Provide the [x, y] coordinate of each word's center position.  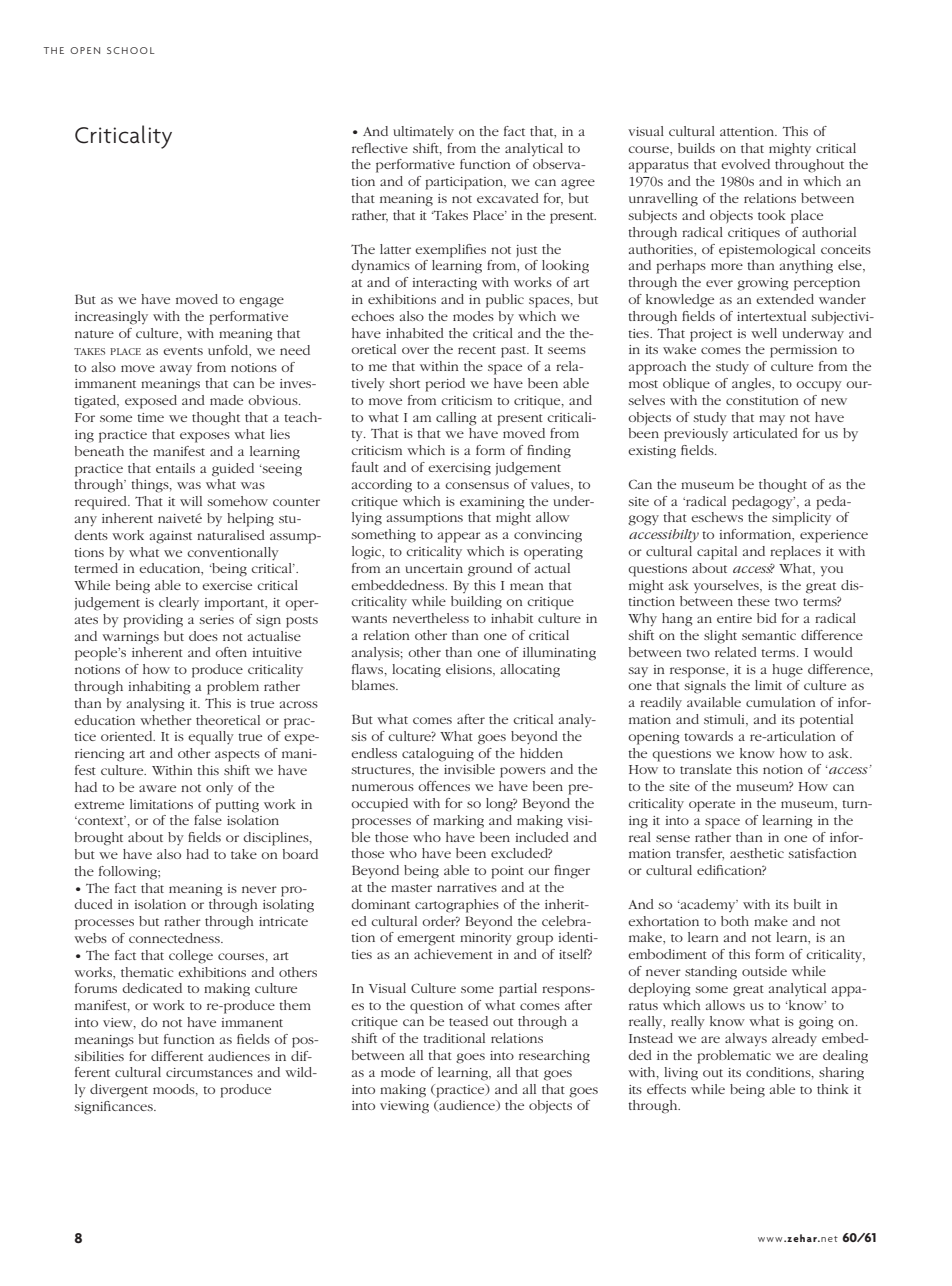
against [171, 537]
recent [477, 350]
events [183, 351]
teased [468, 1021]
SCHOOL [131, 50]
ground [490, 570]
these [754, 601]
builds [696, 148]
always [746, 1039]
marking [458, 822]
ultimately [423, 133]
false [208, 820]
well [764, 333]
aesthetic [757, 853]
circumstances [209, 1072]
